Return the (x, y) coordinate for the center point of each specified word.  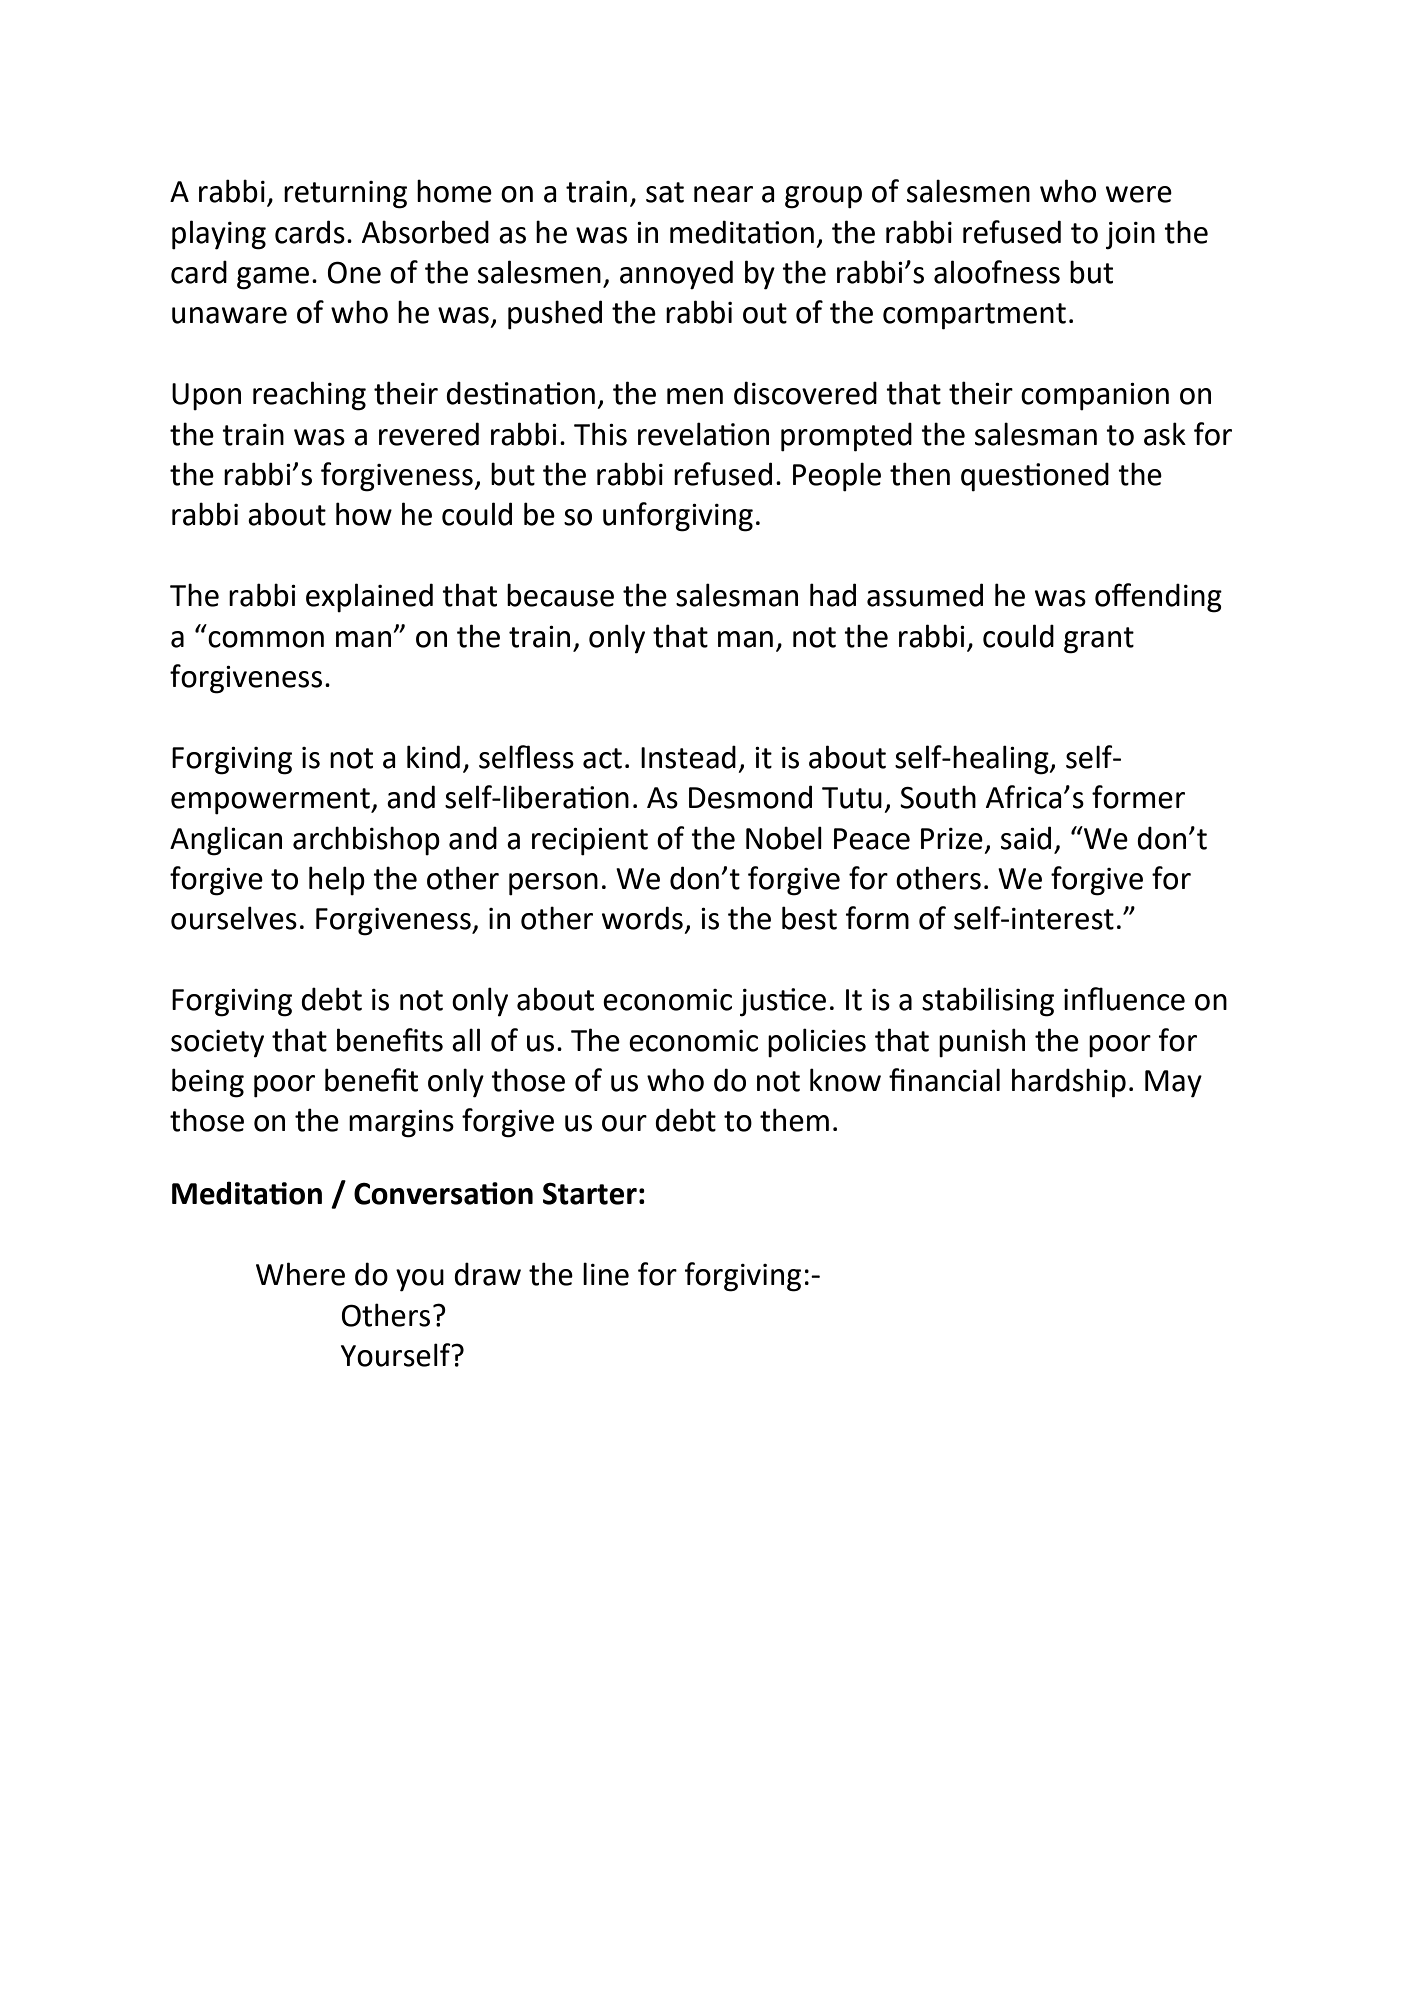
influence (1124, 999)
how (364, 514)
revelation (703, 434)
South (938, 797)
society (217, 1044)
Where (300, 1274)
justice (783, 1002)
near (723, 194)
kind (433, 757)
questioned (1035, 477)
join (1130, 236)
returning (345, 195)
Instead (688, 757)
